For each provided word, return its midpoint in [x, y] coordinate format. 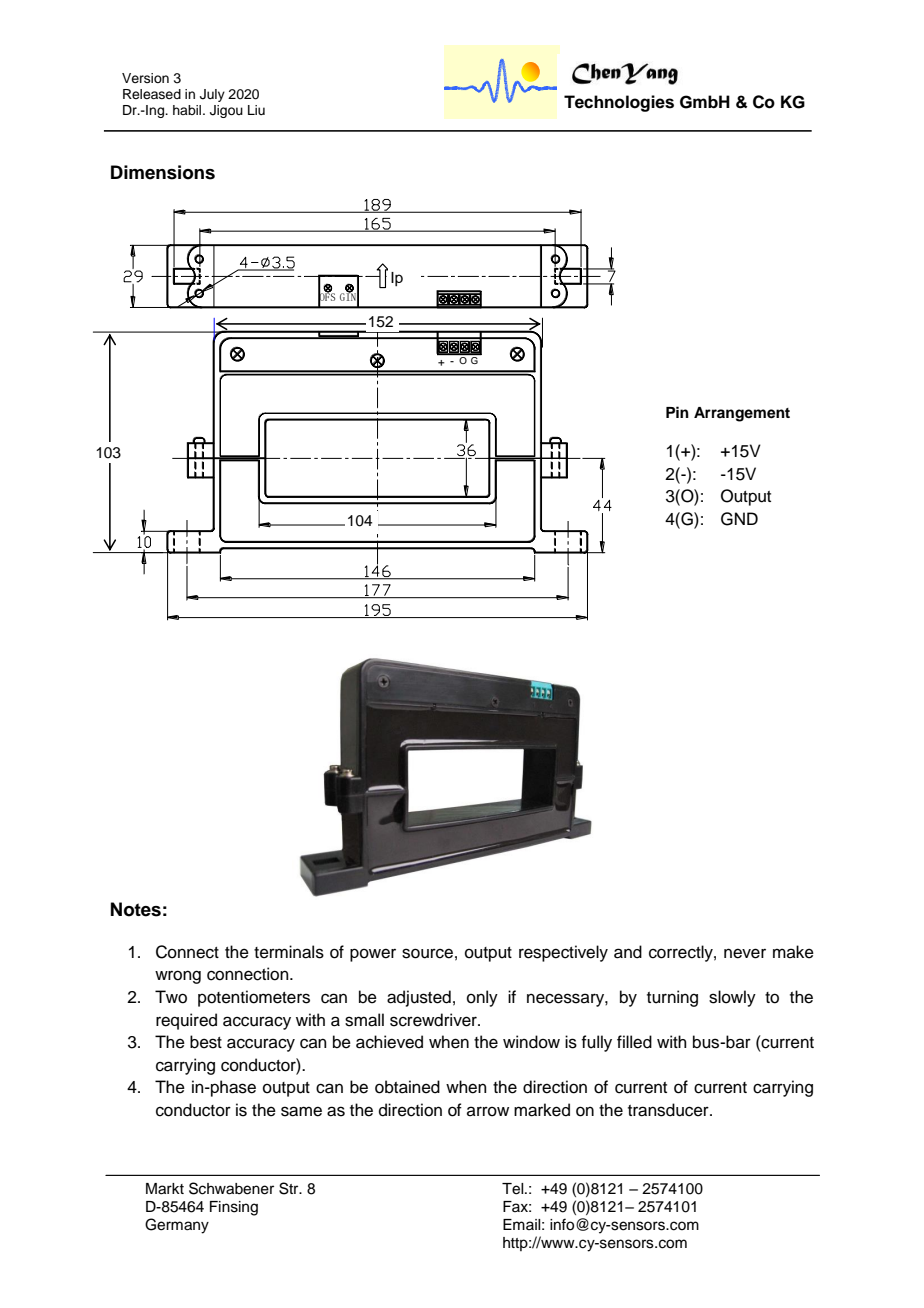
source [427, 953]
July [212, 95]
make [793, 952]
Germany [177, 1226]
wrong [178, 977]
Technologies [619, 103]
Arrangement [742, 414]
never [745, 953]
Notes [136, 909]
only [482, 998]
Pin [677, 412]
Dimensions [163, 172]
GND [739, 519]
